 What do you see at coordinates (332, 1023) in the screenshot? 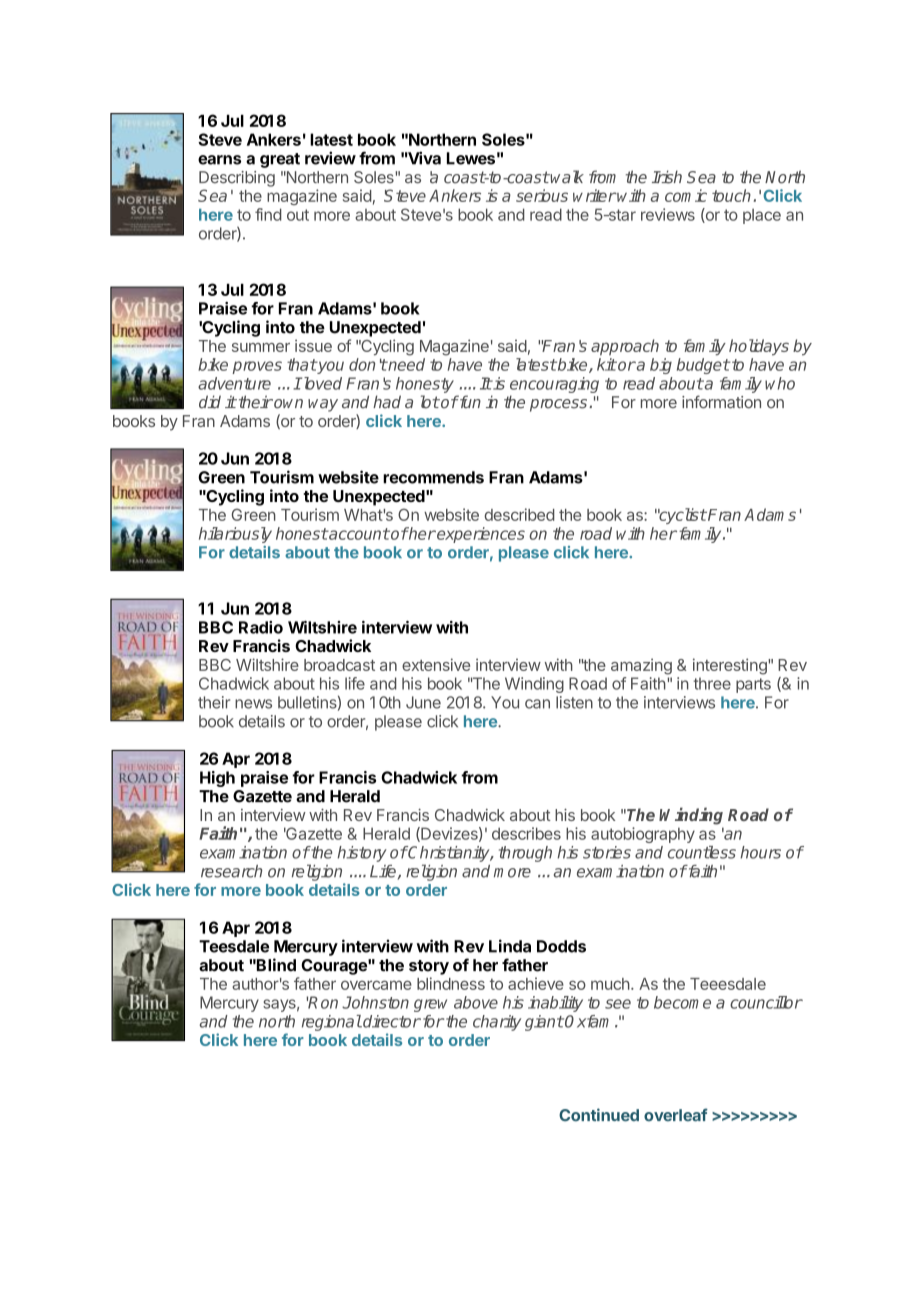
I see `regional` at bounding box center [332, 1023].
